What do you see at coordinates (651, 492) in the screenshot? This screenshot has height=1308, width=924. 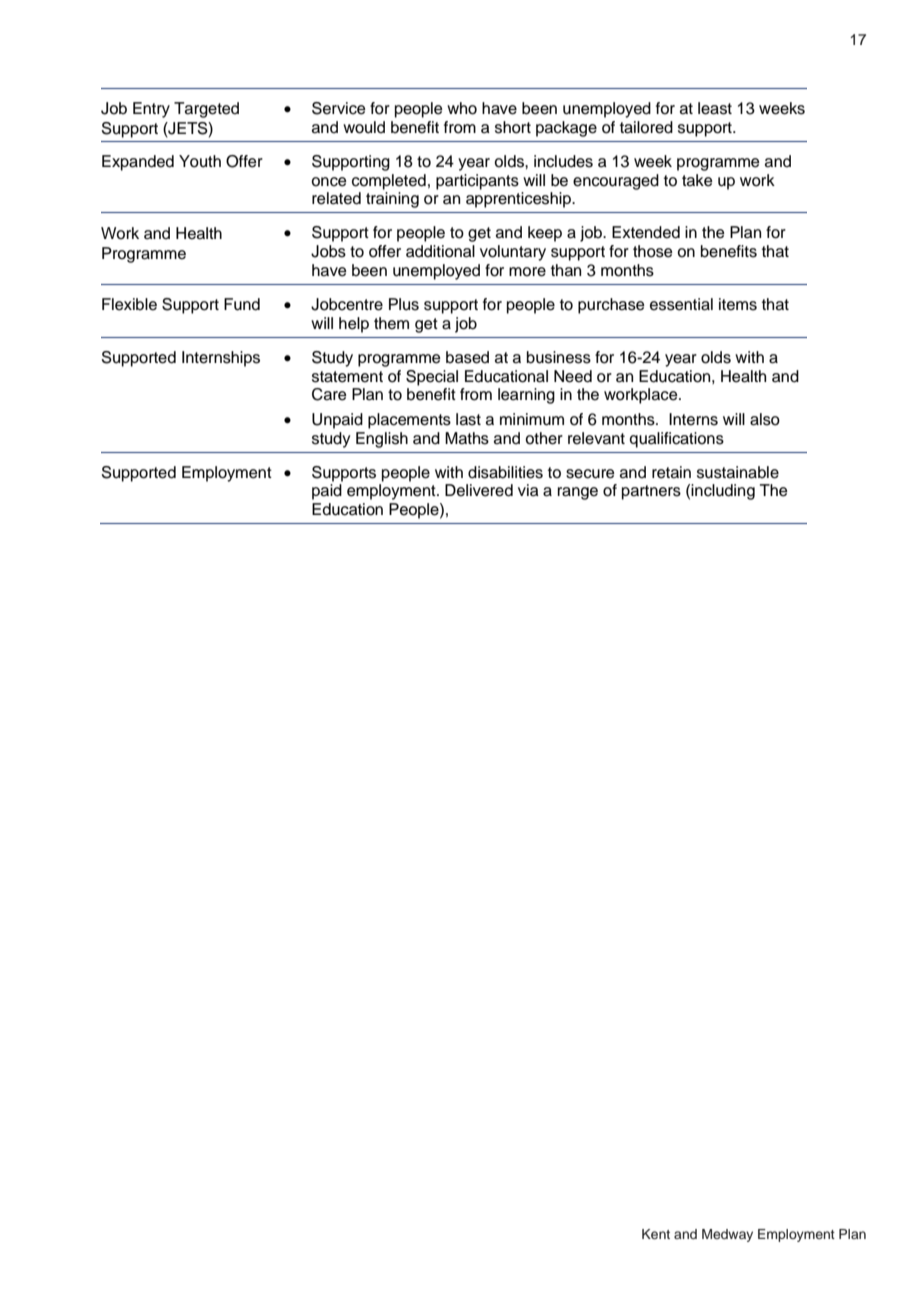 I see `partners` at bounding box center [651, 492].
